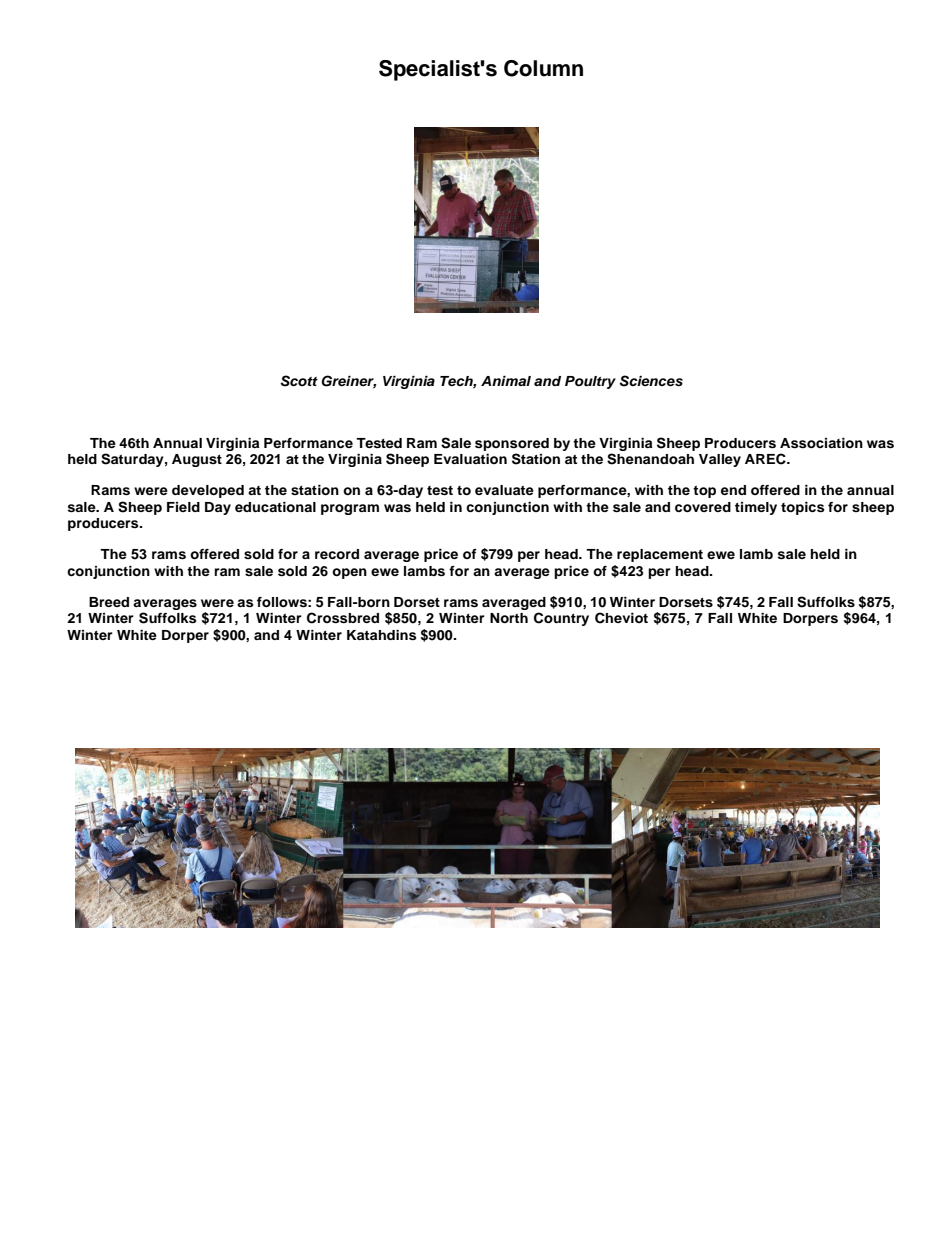 Image resolution: width=952 pixels, height=1233 pixels. Describe the element at coordinates (512, 444) in the image. I see `sponsored` at that location.
